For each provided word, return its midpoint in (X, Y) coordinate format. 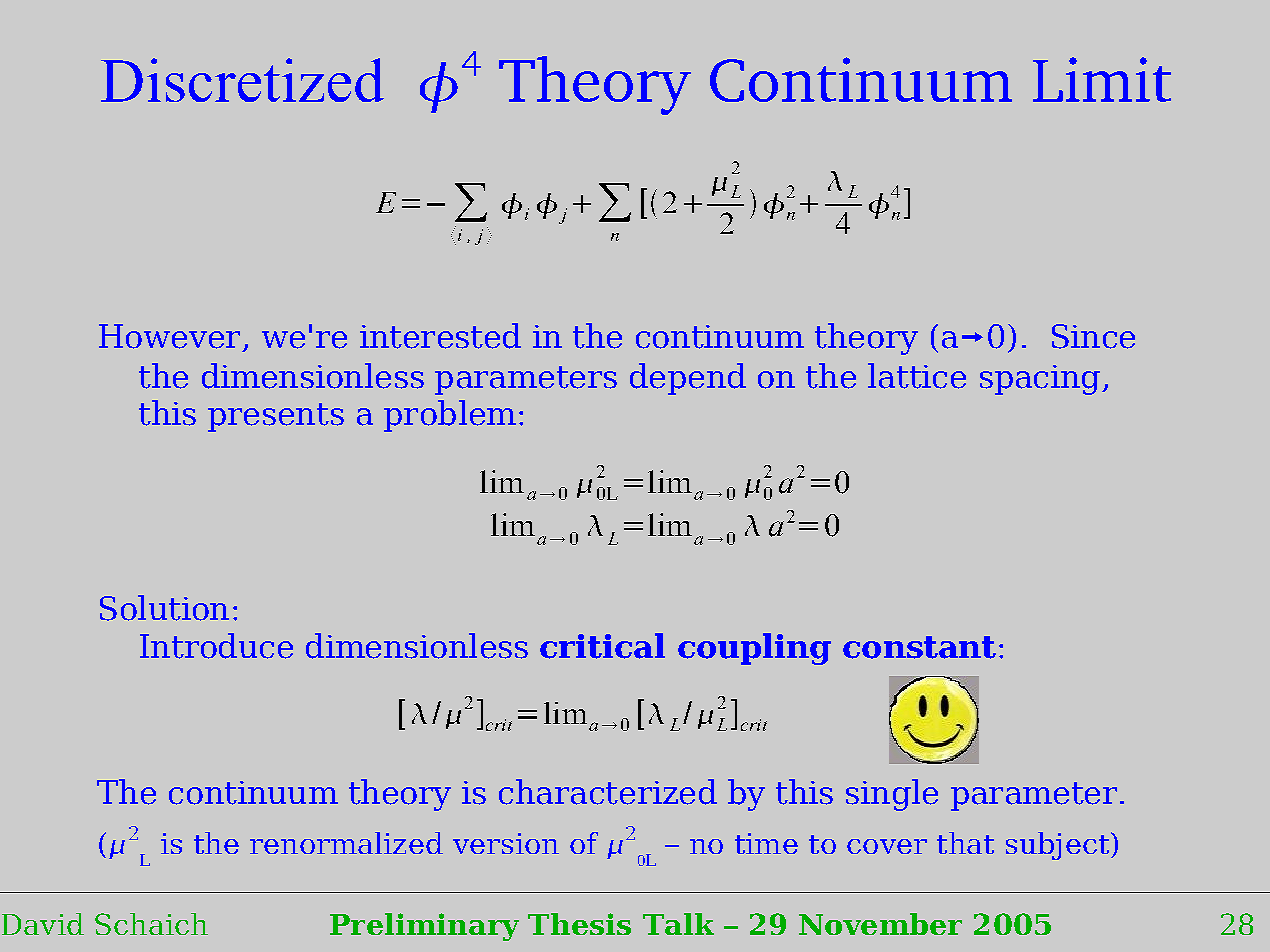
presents (276, 417)
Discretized (242, 80)
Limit (1102, 79)
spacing (1040, 380)
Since (1093, 336)
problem (450, 416)
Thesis (579, 924)
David (43, 924)
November (880, 924)
